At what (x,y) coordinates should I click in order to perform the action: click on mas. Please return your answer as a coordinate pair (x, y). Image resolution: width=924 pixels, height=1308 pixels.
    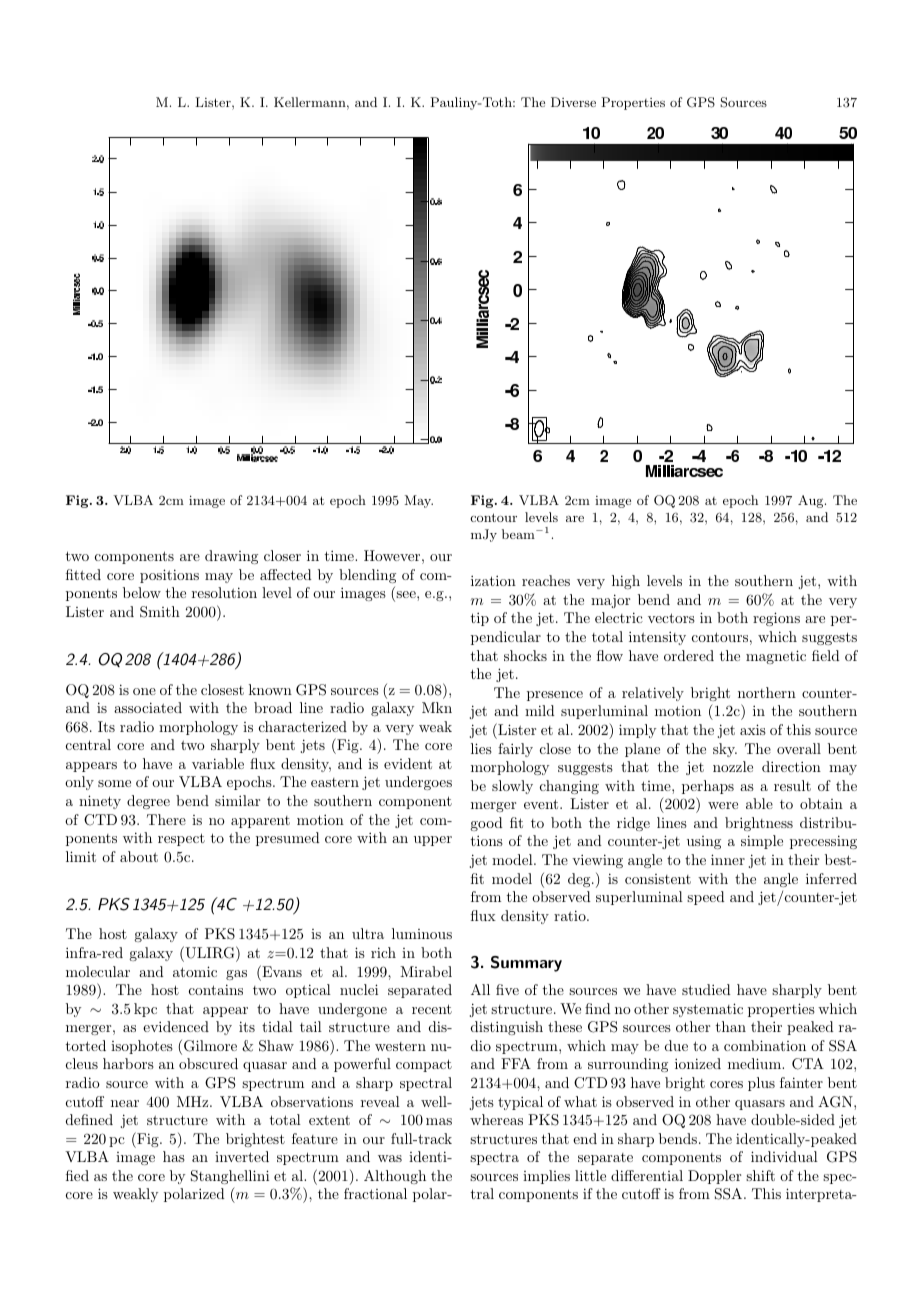
    Looking at the image, I should click on (439, 1121).
